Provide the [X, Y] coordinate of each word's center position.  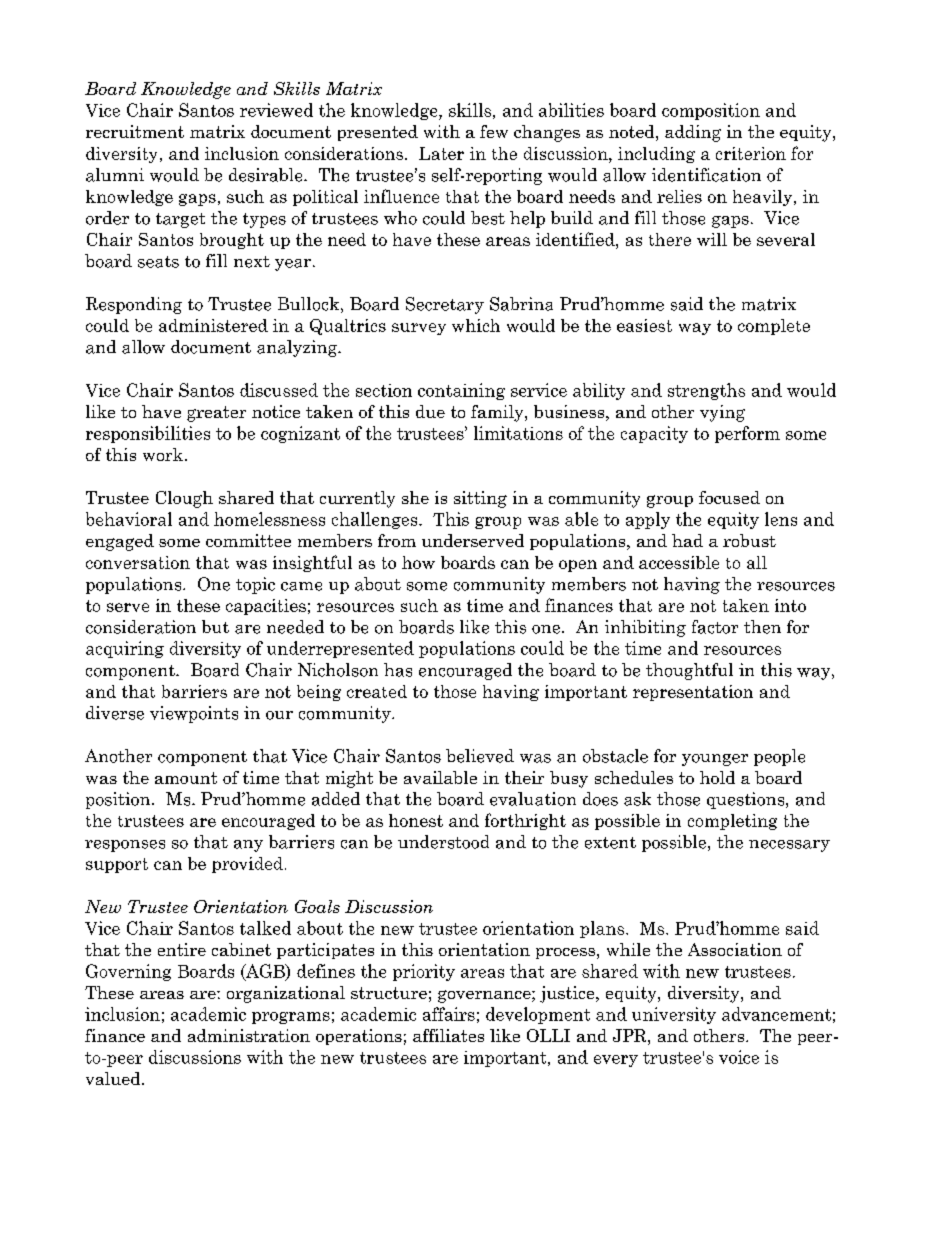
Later [441, 153]
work [164, 454]
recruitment [135, 131]
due [430, 411]
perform [747, 434]
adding [693, 133]
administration [249, 1035]
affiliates [448, 1035]
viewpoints [194, 714]
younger [715, 760]
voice [739, 1057]
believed [480, 756]
